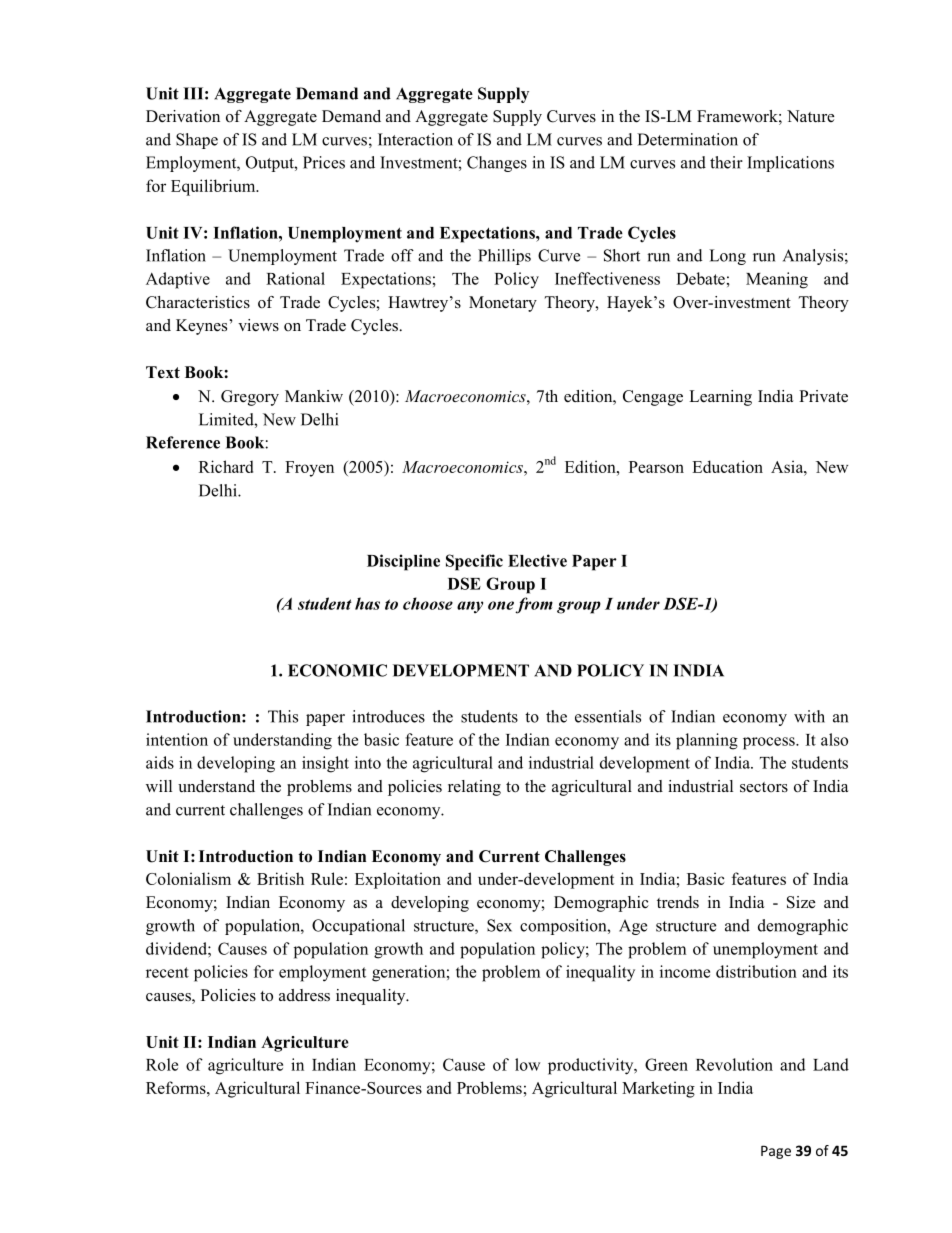 The image size is (952, 1233). Describe the element at coordinates (162, 1064) in the screenshot. I see `Role` at that location.
